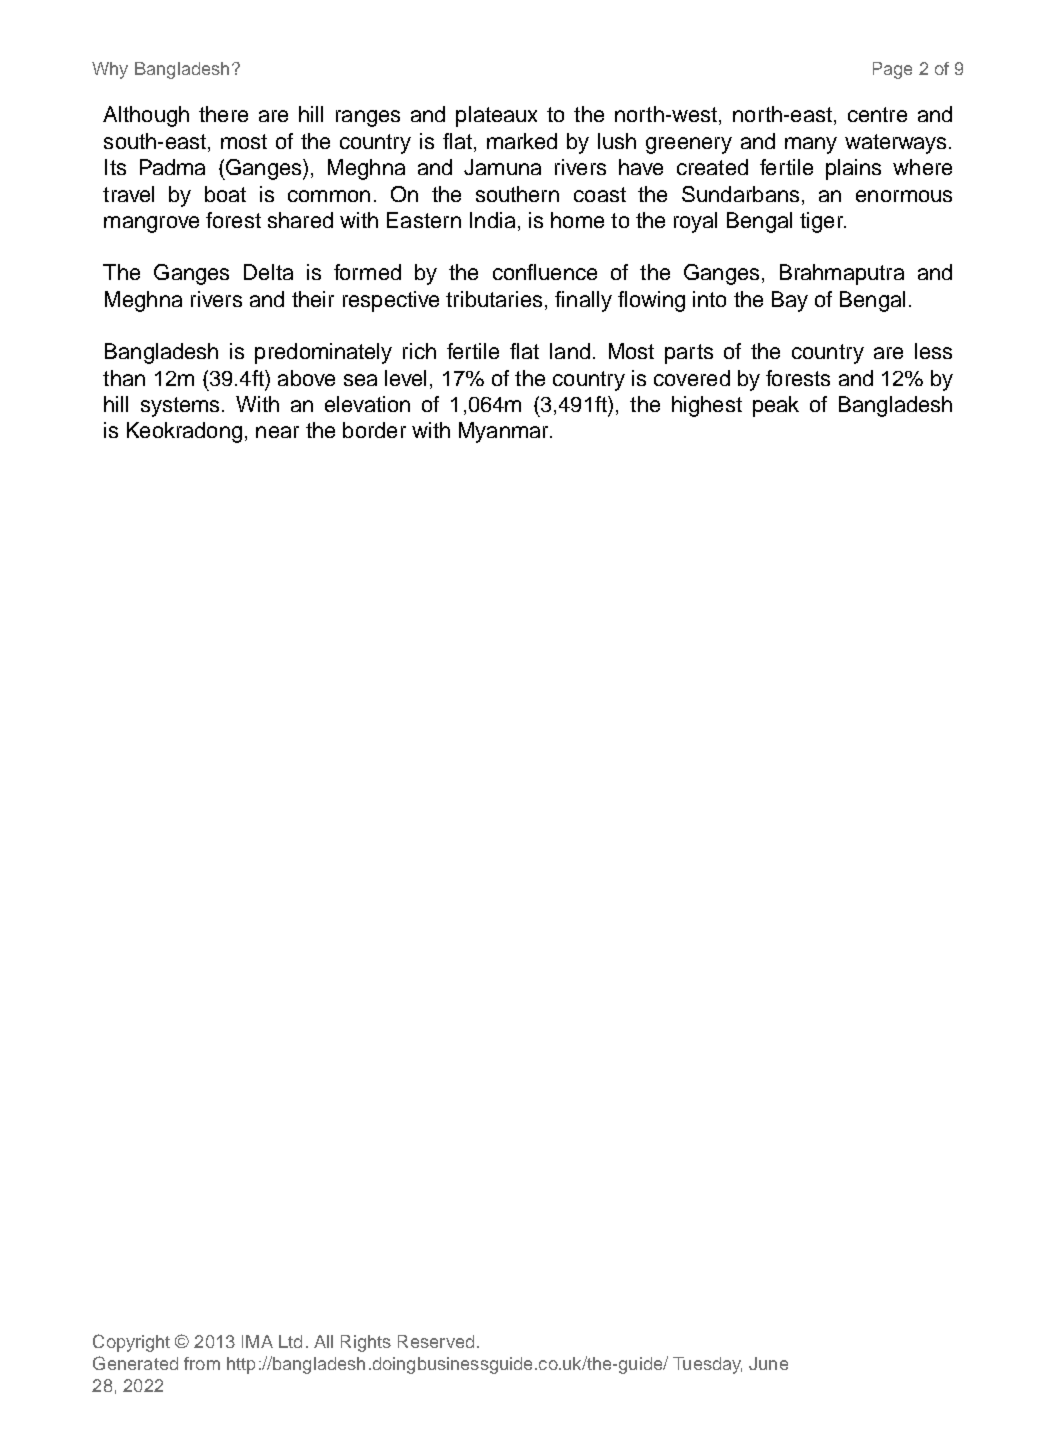 The image size is (1057, 1453). I want to click on June, so click(768, 1363).
